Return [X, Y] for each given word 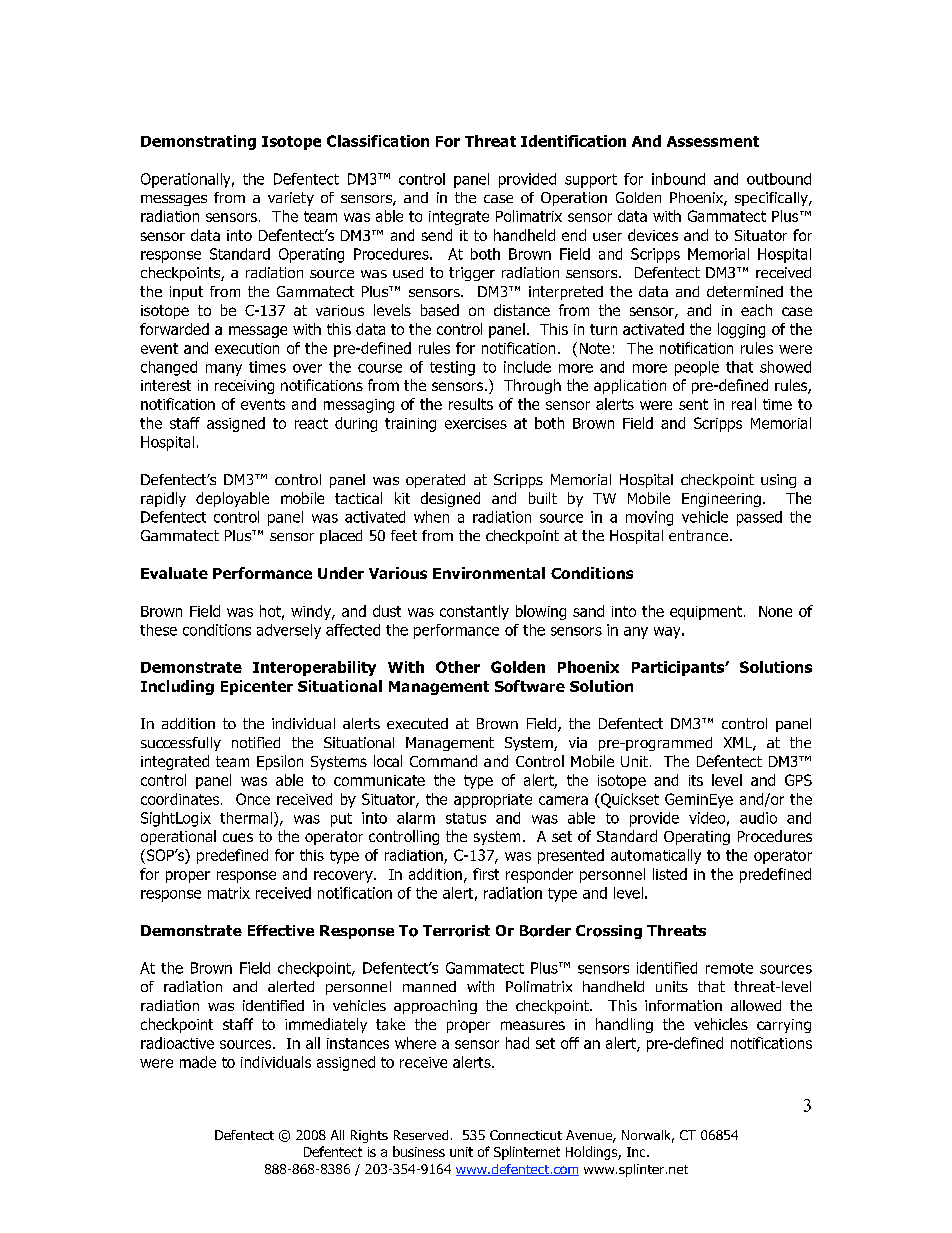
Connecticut [526, 1135]
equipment [706, 613]
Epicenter [257, 687]
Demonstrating [198, 142]
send [437, 235]
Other [458, 667]
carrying [784, 1026]
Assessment [713, 141]
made [198, 1062]
